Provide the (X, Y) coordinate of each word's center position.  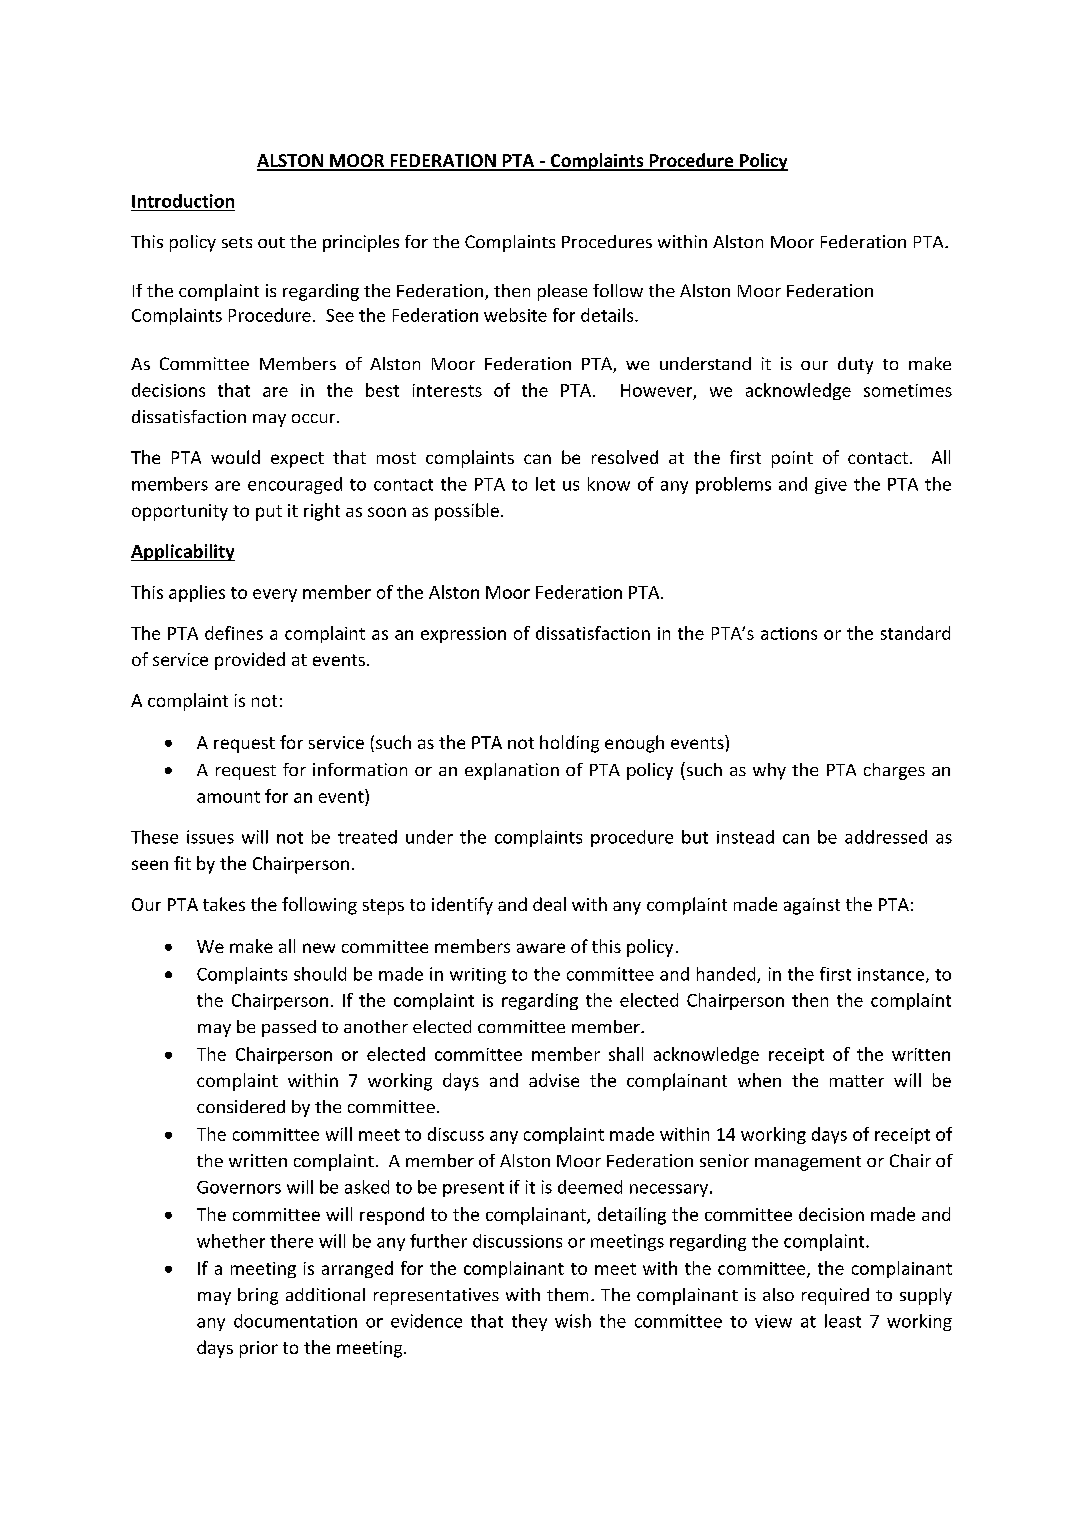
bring (258, 1296)
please (562, 292)
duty (855, 365)
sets (237, 242)
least (843, 1321)
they (529, 1322)
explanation (512, 771)
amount (228, 797)
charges (894, 771)
